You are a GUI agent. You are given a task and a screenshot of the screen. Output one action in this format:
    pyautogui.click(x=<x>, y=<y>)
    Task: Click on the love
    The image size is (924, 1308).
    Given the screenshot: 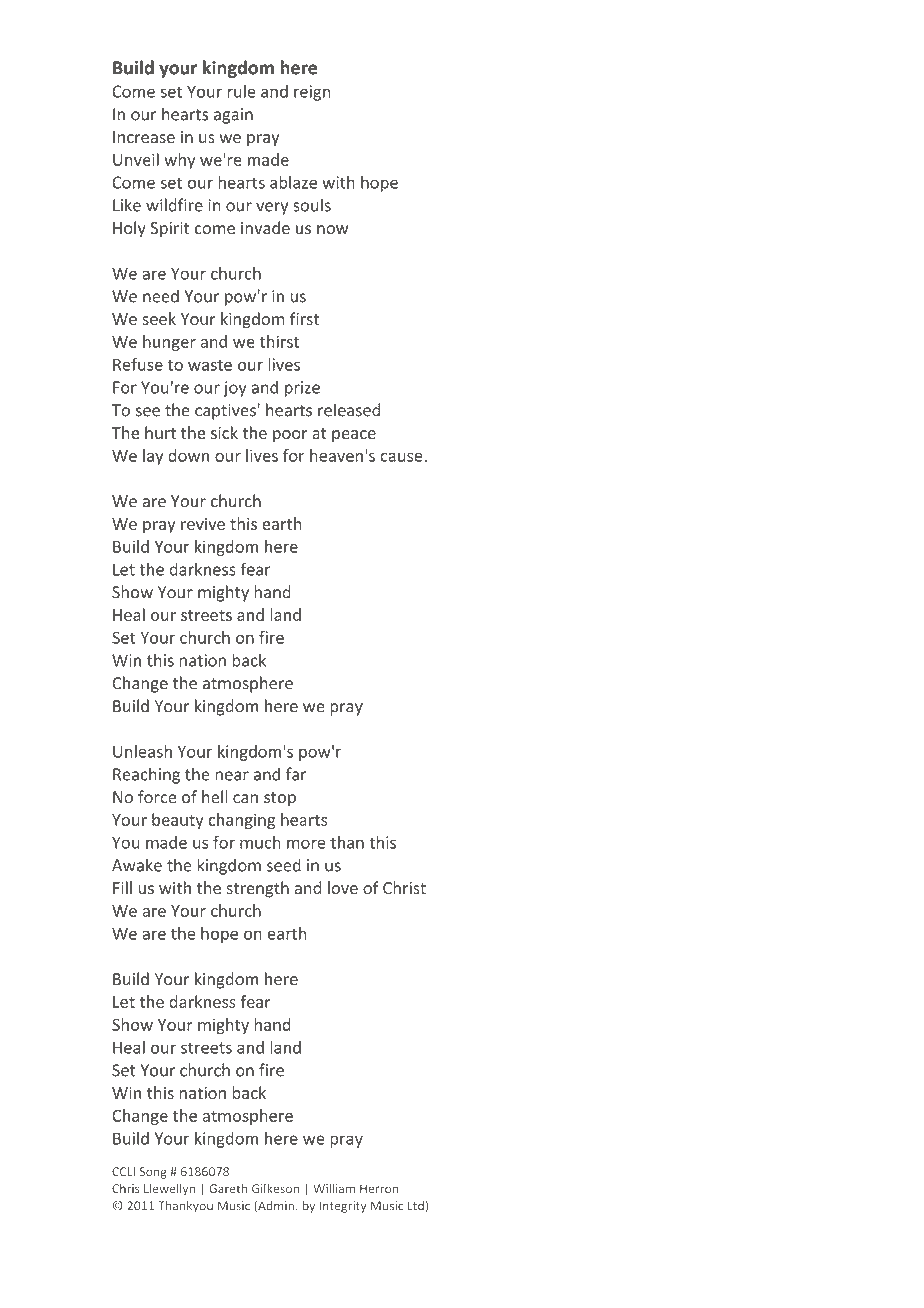 What is the action you would take?
    pyautogui.click(x=343, y=888)
